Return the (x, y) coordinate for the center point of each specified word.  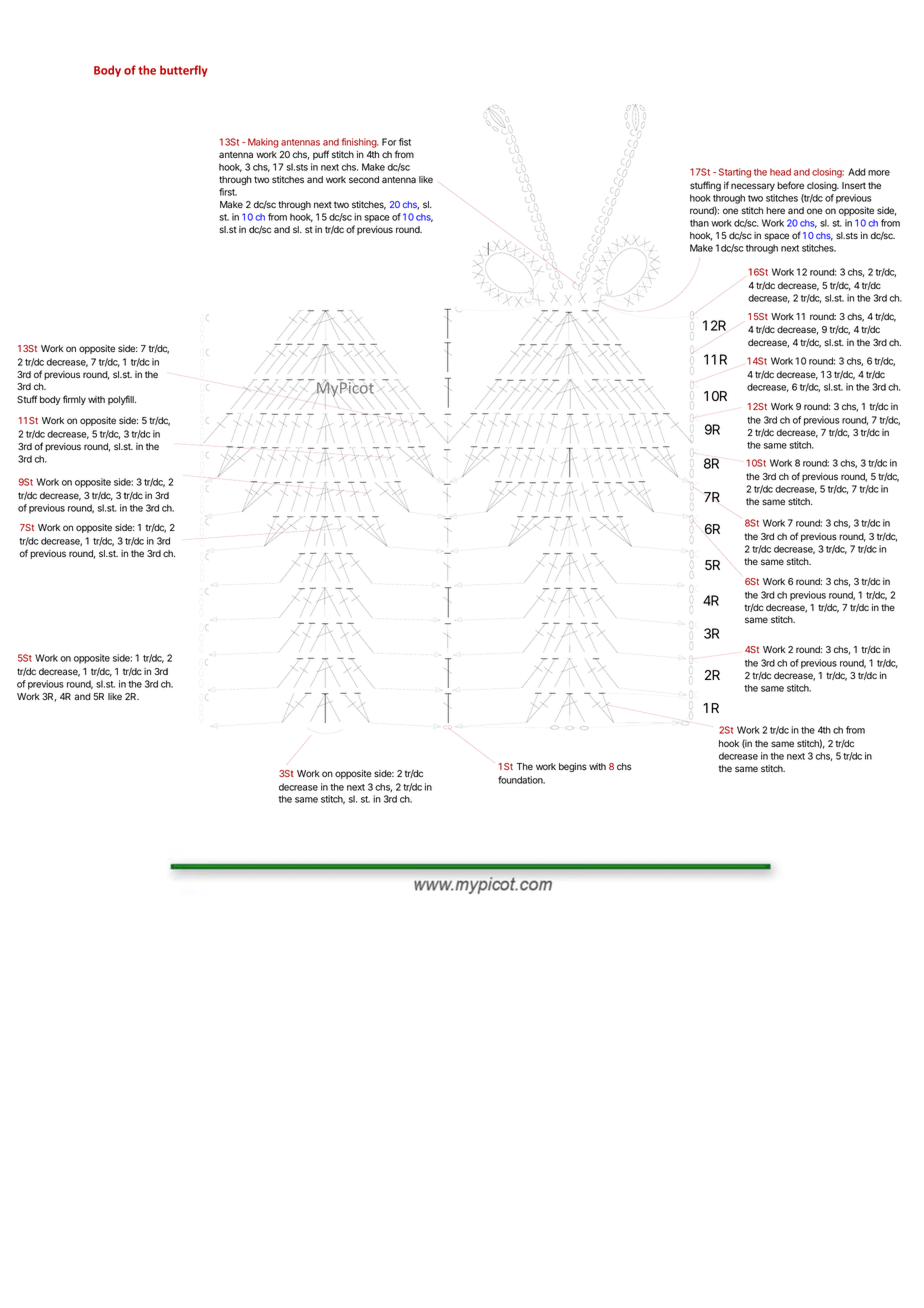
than (699, 223)
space (776, 237)
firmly (73, 400)
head (780, 172)
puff (321, 155)
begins (573, 767)
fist (405, 142)
